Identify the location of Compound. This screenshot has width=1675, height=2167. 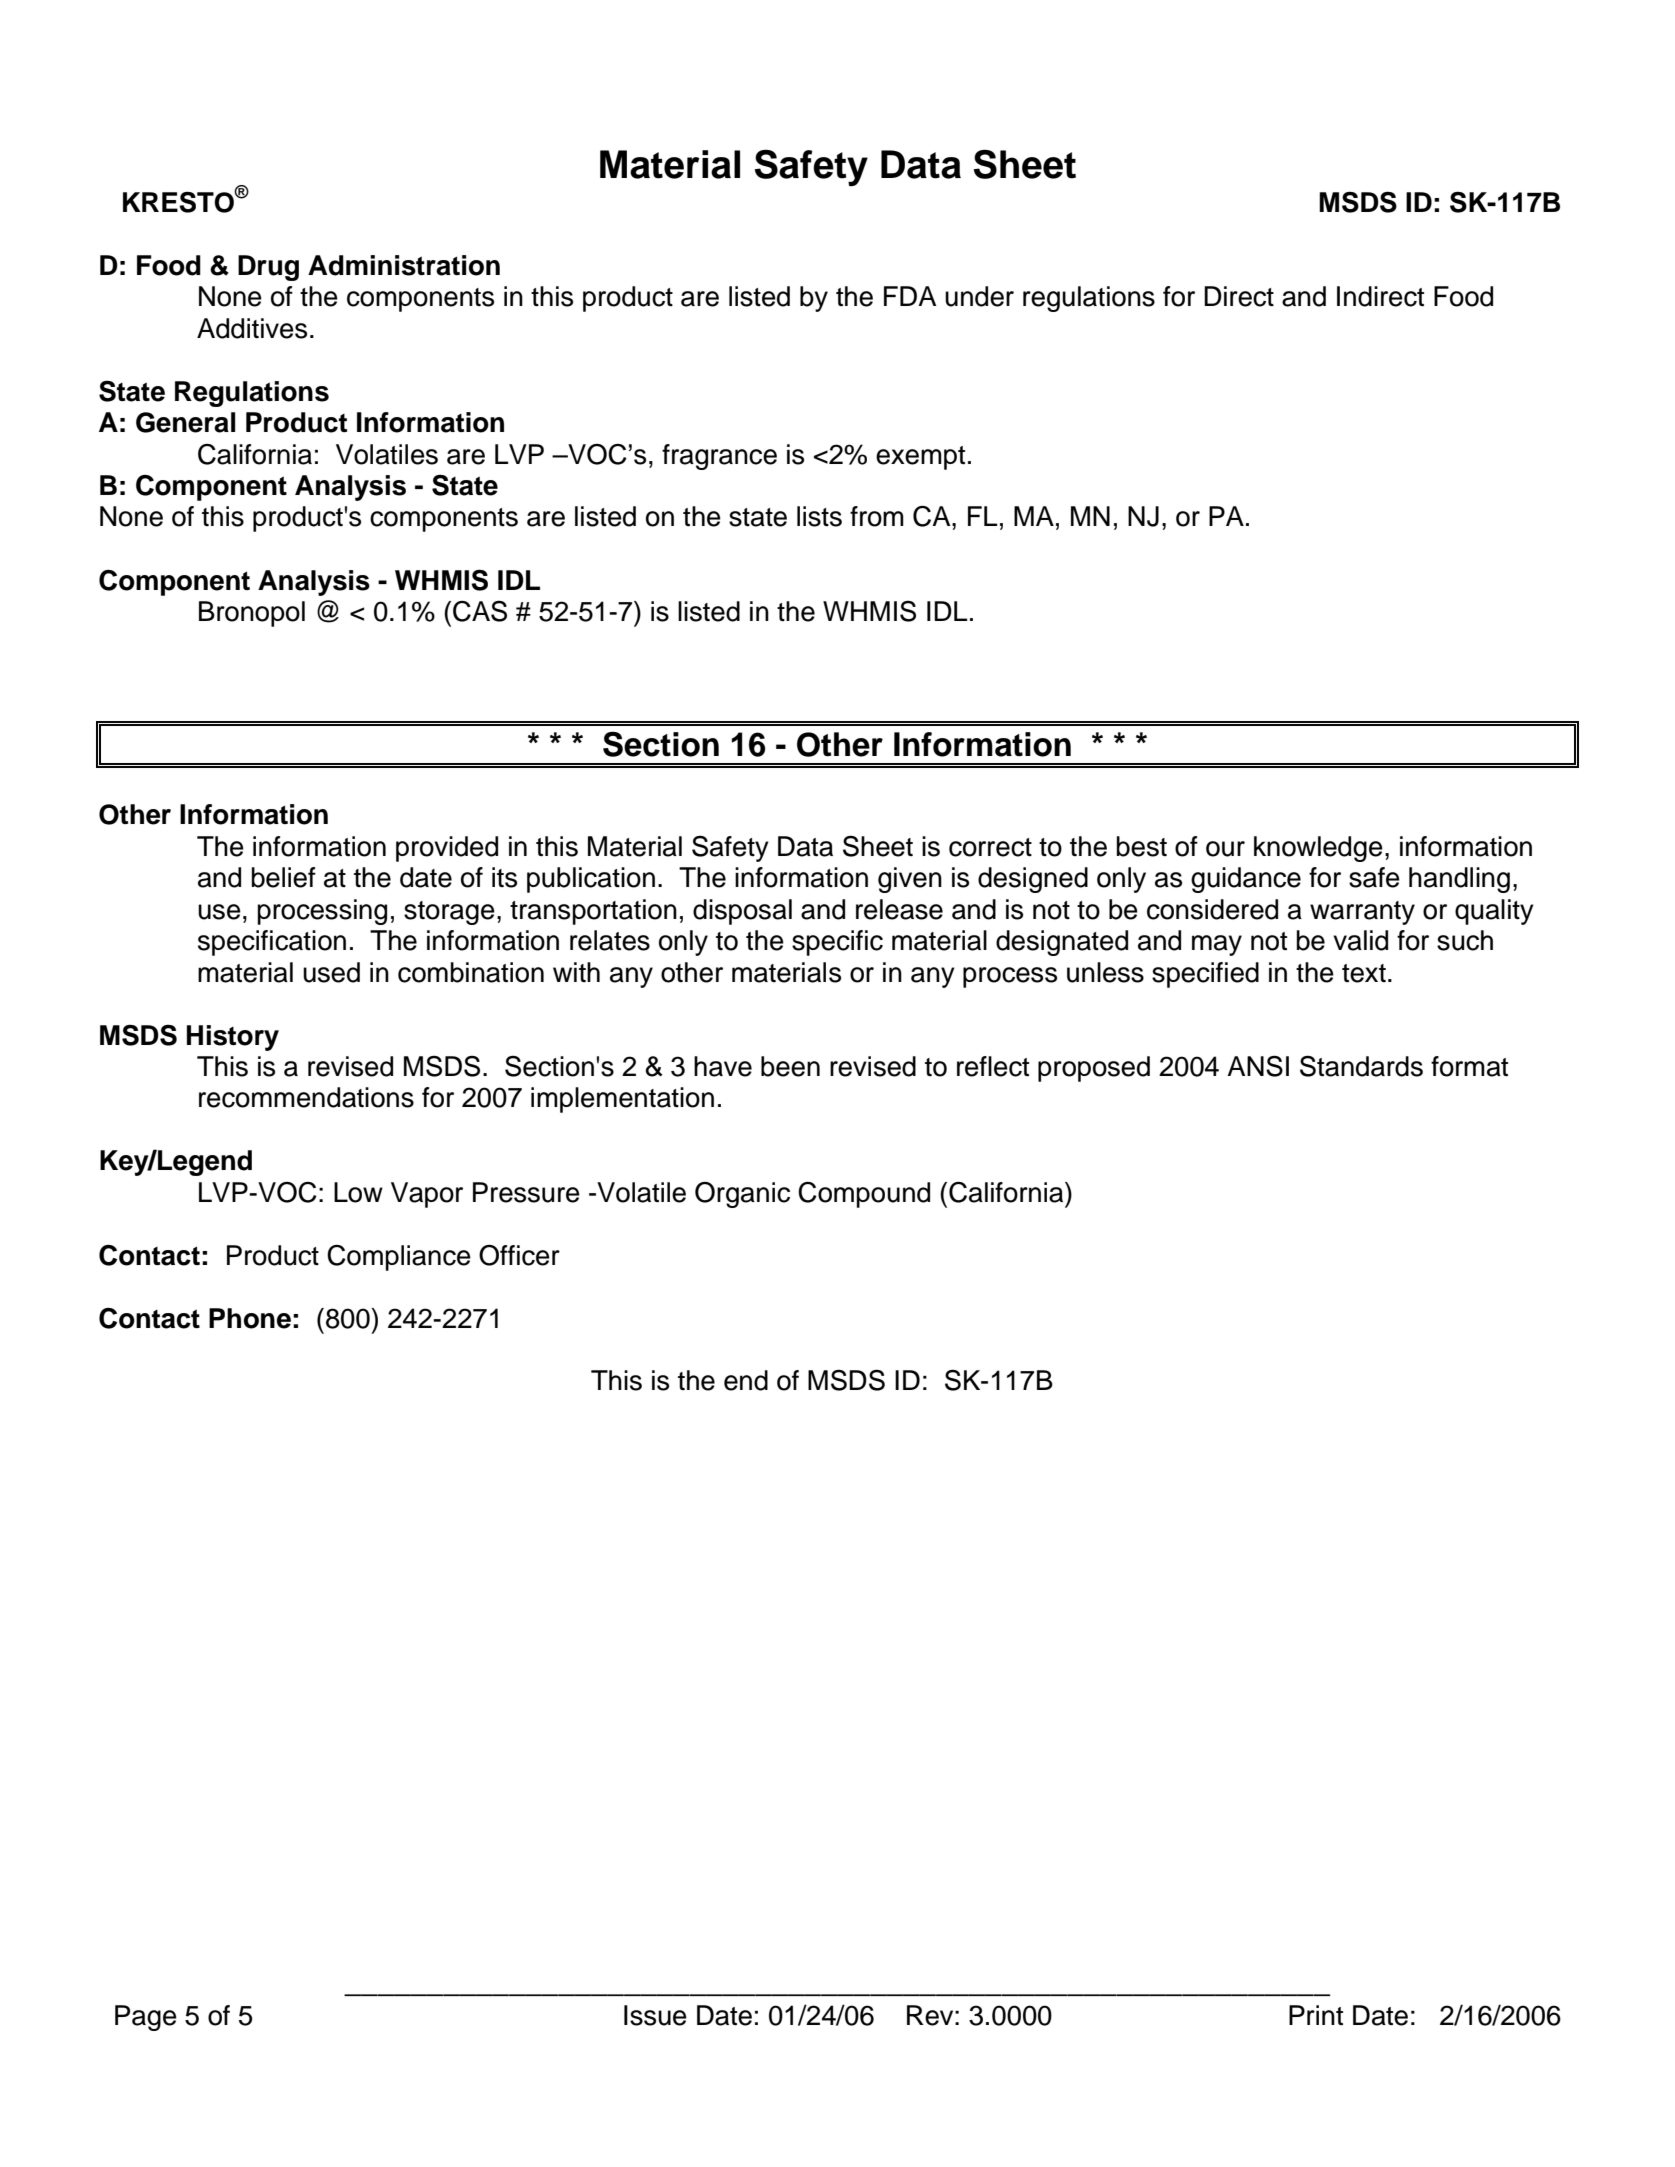
(864, 1195).
